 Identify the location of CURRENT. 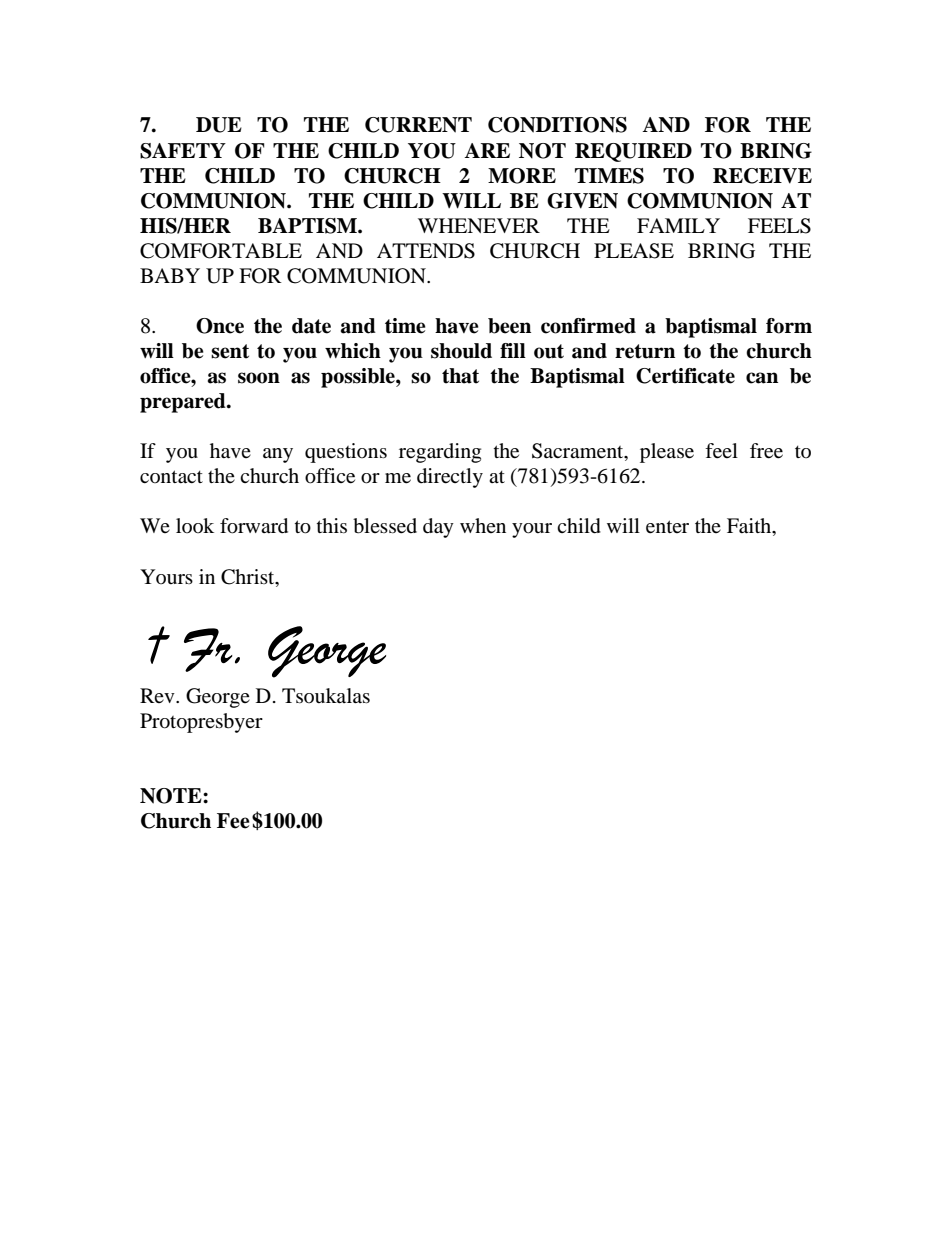
(418, 125).
